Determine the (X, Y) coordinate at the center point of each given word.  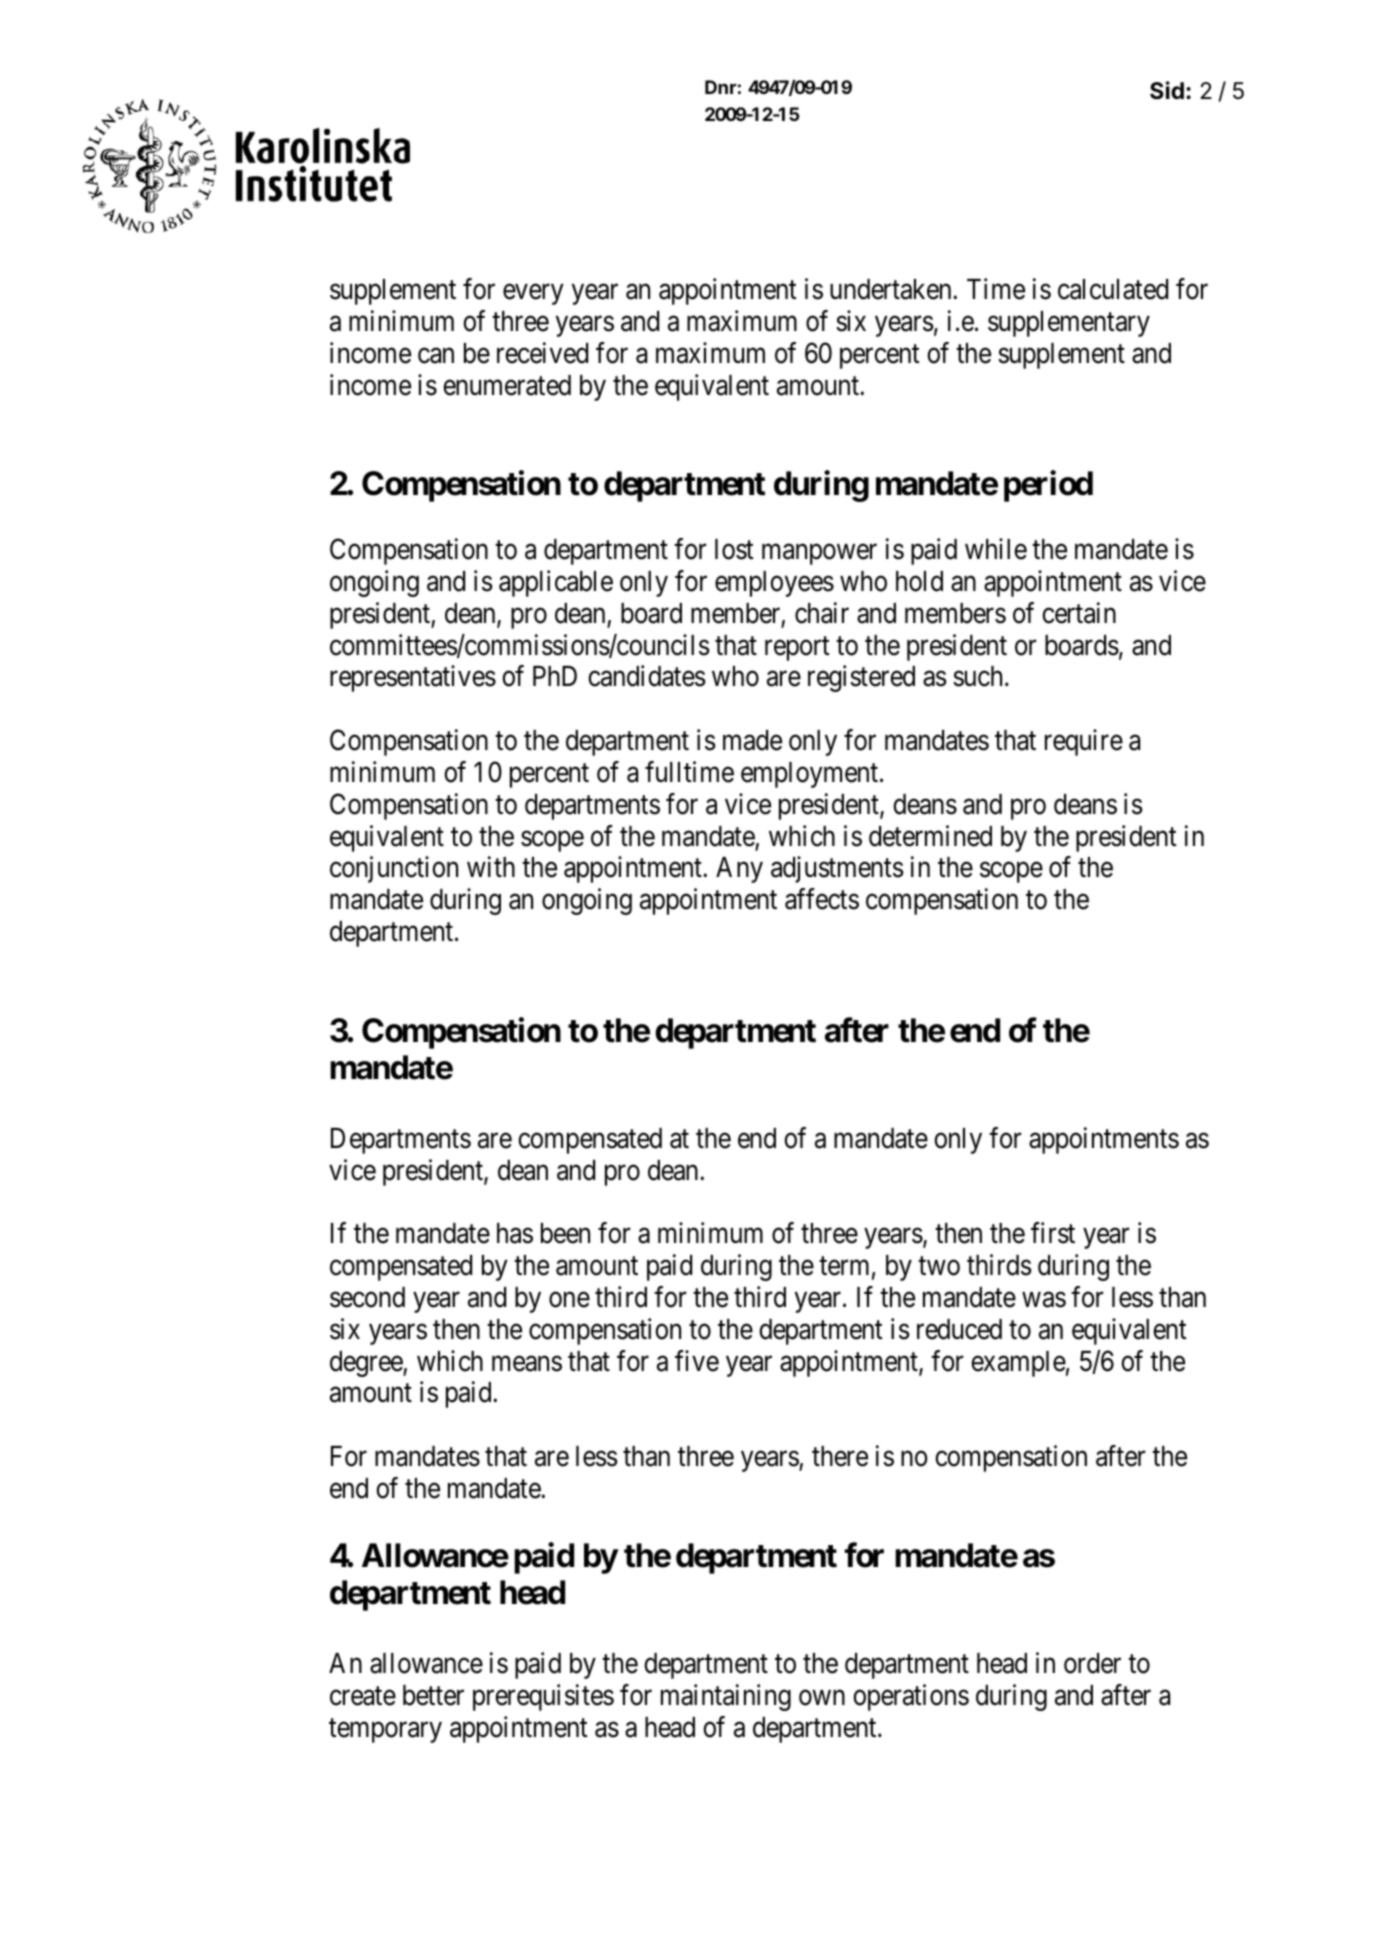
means (527, 1364)
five (697, 1361)
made (752, 740)
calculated (1113, 289)
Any (739, 870)
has (515, 1233)
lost (734, 549)
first (1053, 1233)
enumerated (507, 385)
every (533, 294)
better (433, 1695)
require (1084, 742)
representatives (413, 678)
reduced (959, 1329)
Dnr (721, 87)
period (1048, 486)
